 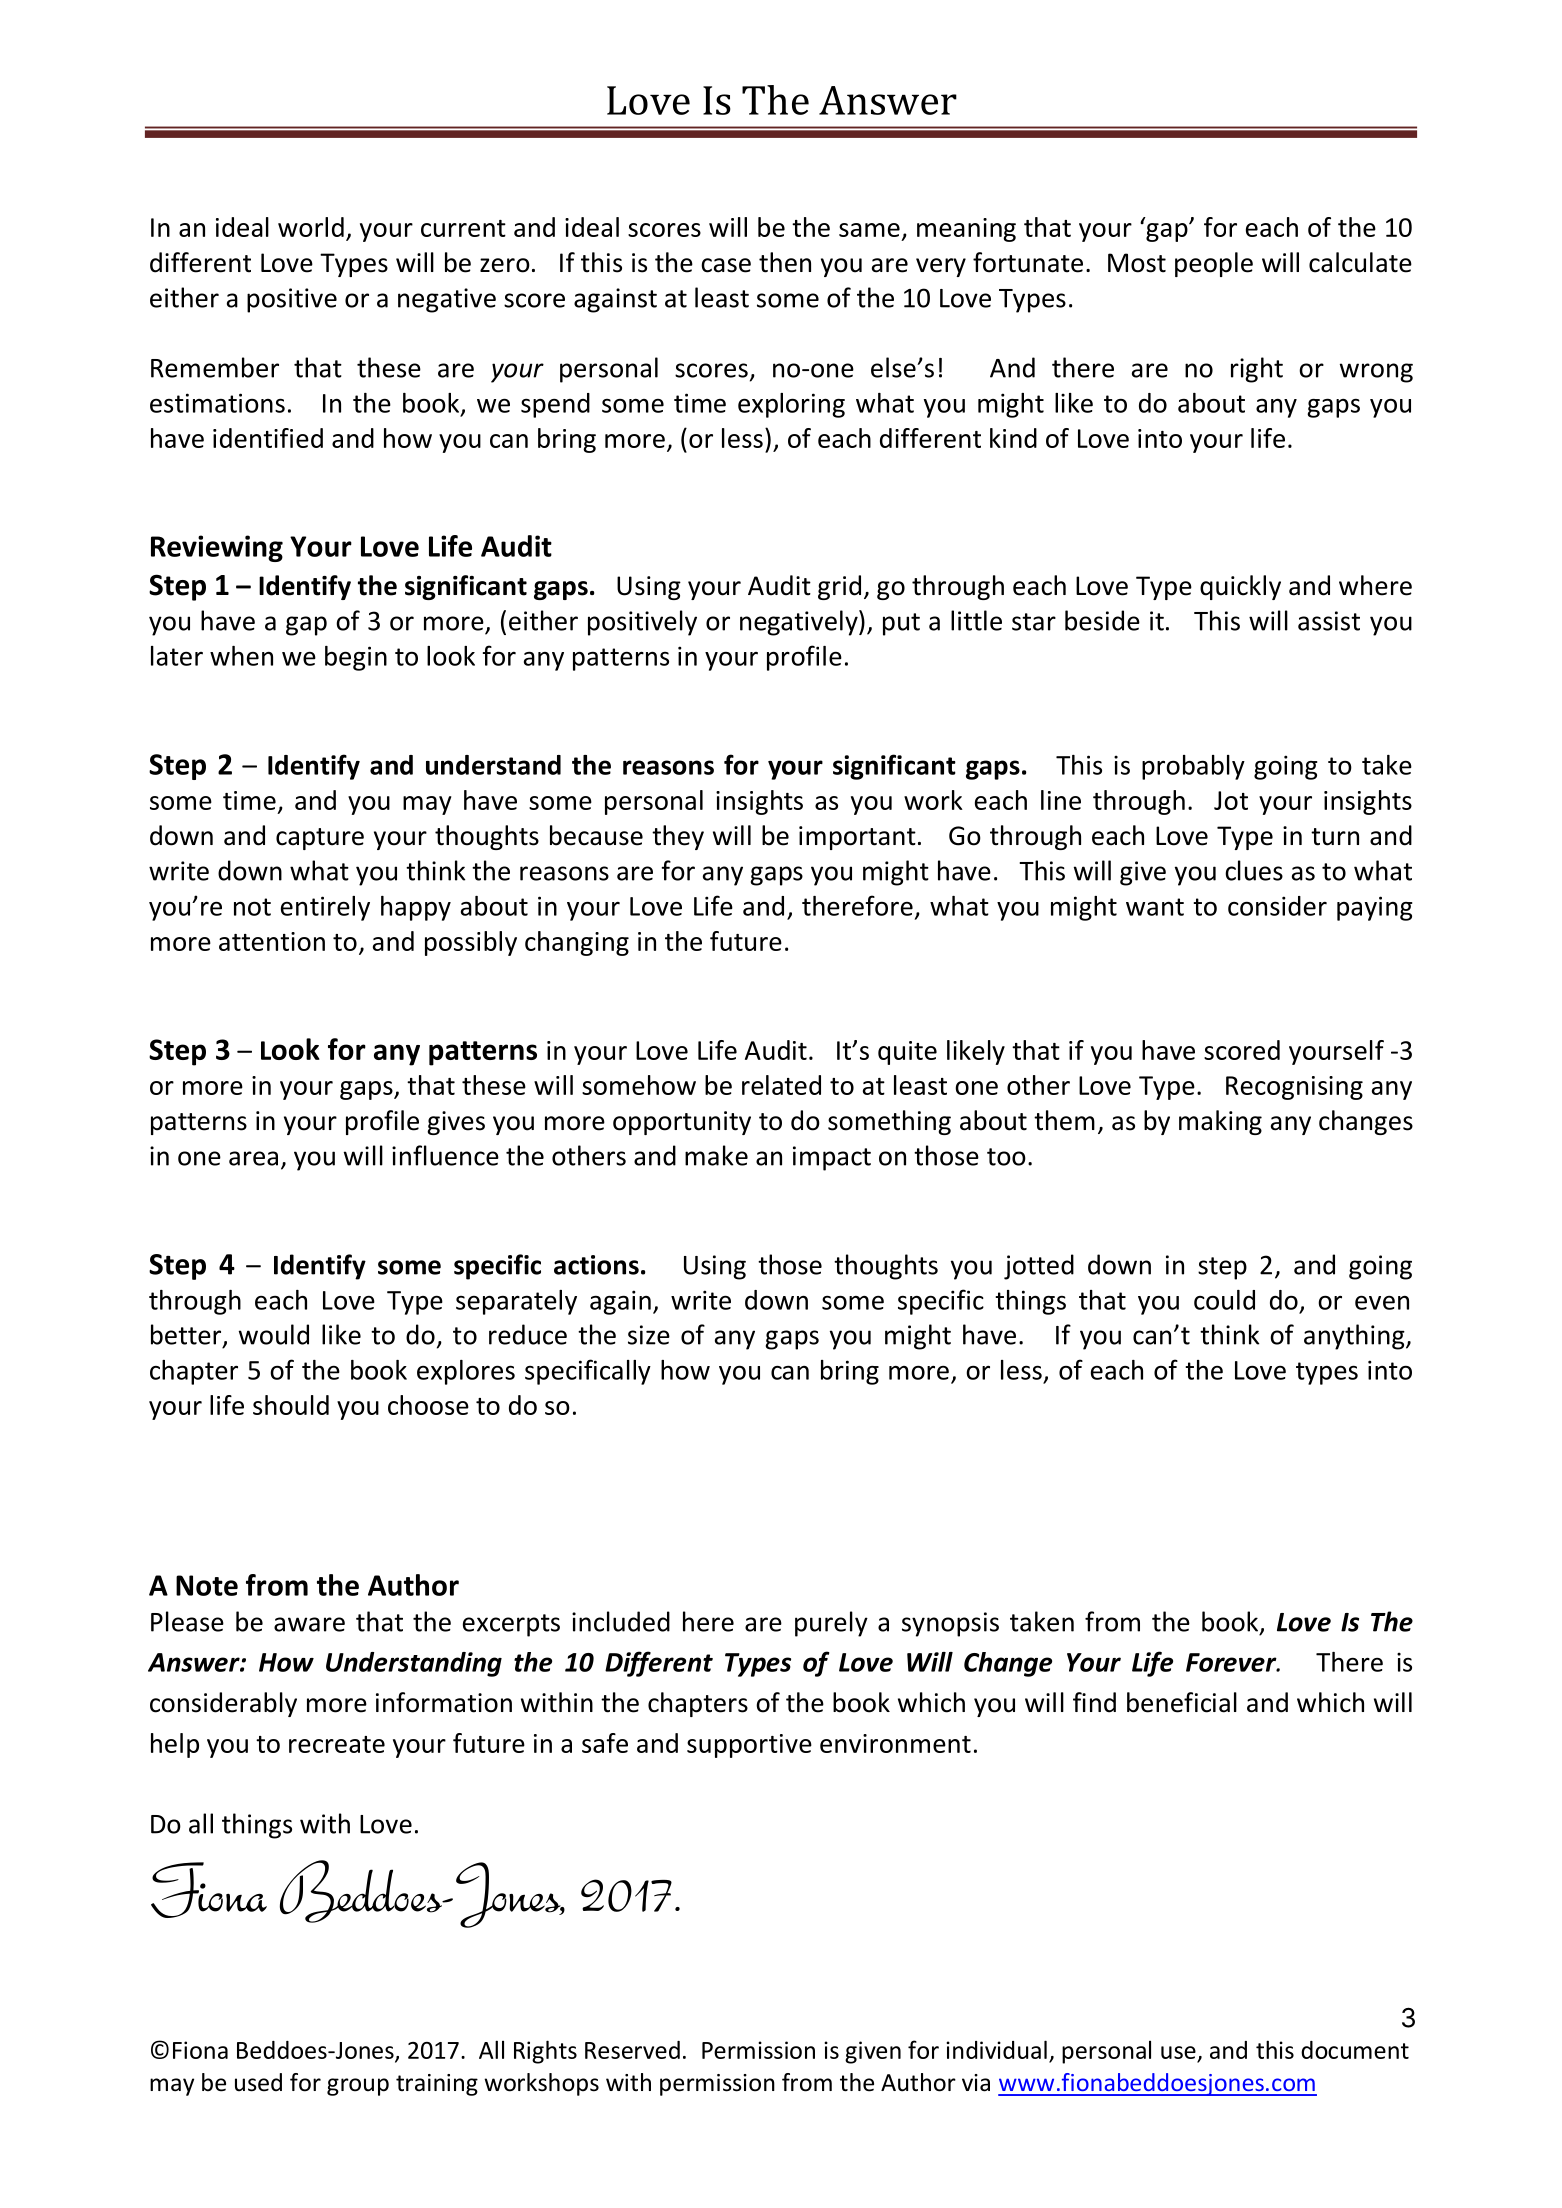 What do you see at coordinates (358, 2087) in the image?
I see `group` at bounding box center [358, 2087].
